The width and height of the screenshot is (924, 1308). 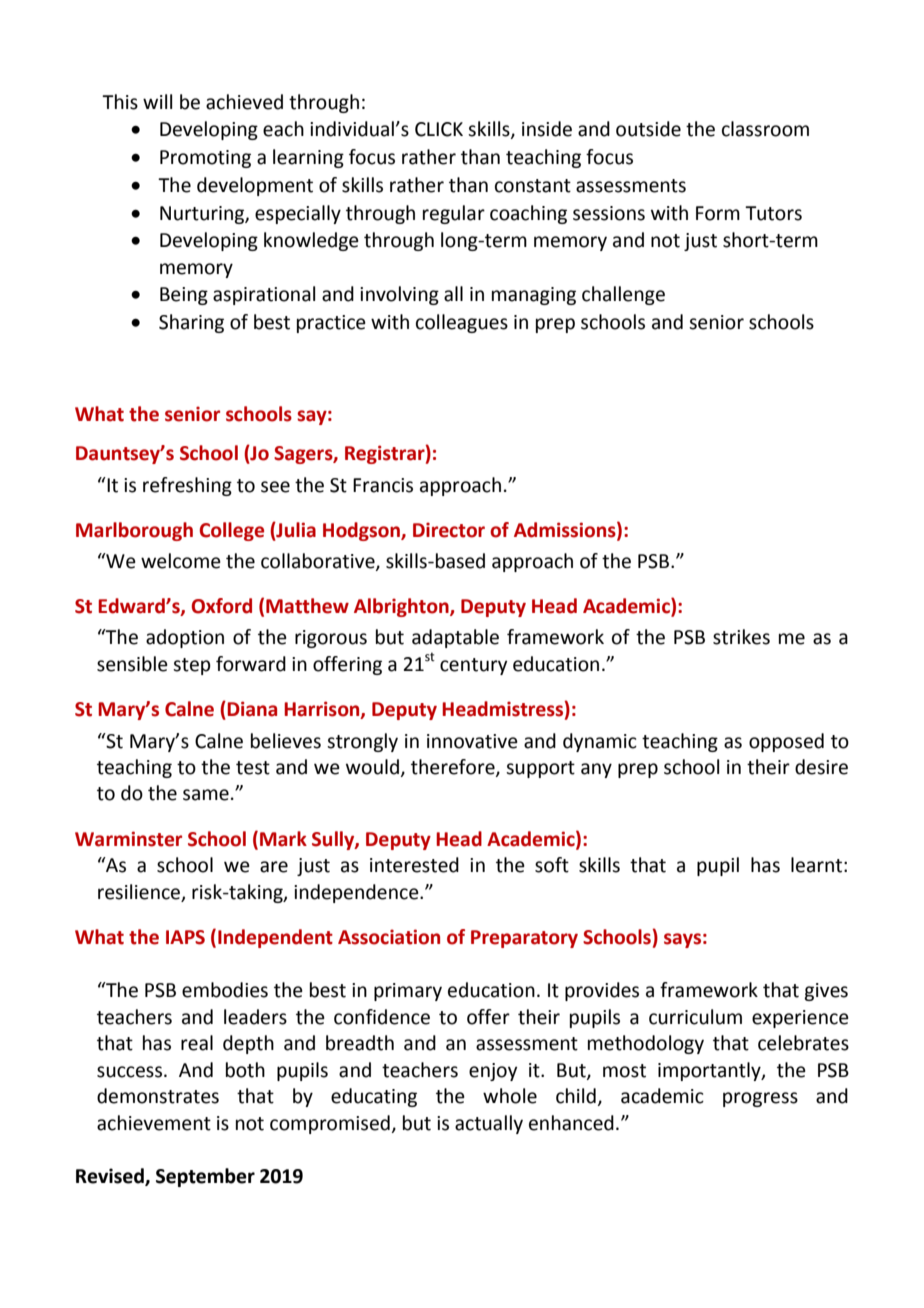 I want to click on gives, so click(x=826, y=992).
